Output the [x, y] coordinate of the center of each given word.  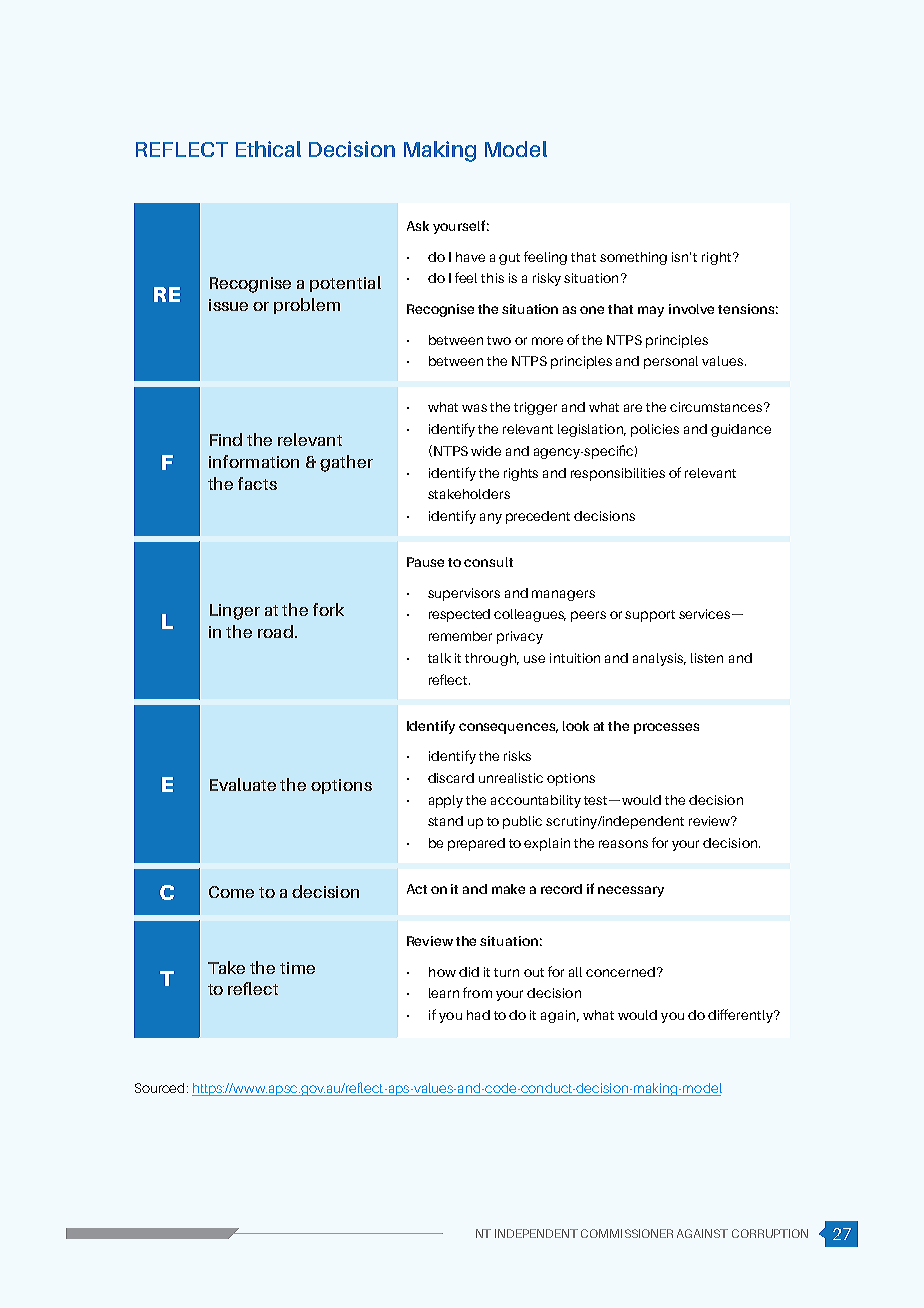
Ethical [268, 149]
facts [257, 483]
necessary [631, 891]
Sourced [159, 1088]
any [491, 518]
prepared [476, 844]
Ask [418, 226]
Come [231, 892]
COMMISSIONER [627, 1233]
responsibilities [618, 474]
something [633, 258]
